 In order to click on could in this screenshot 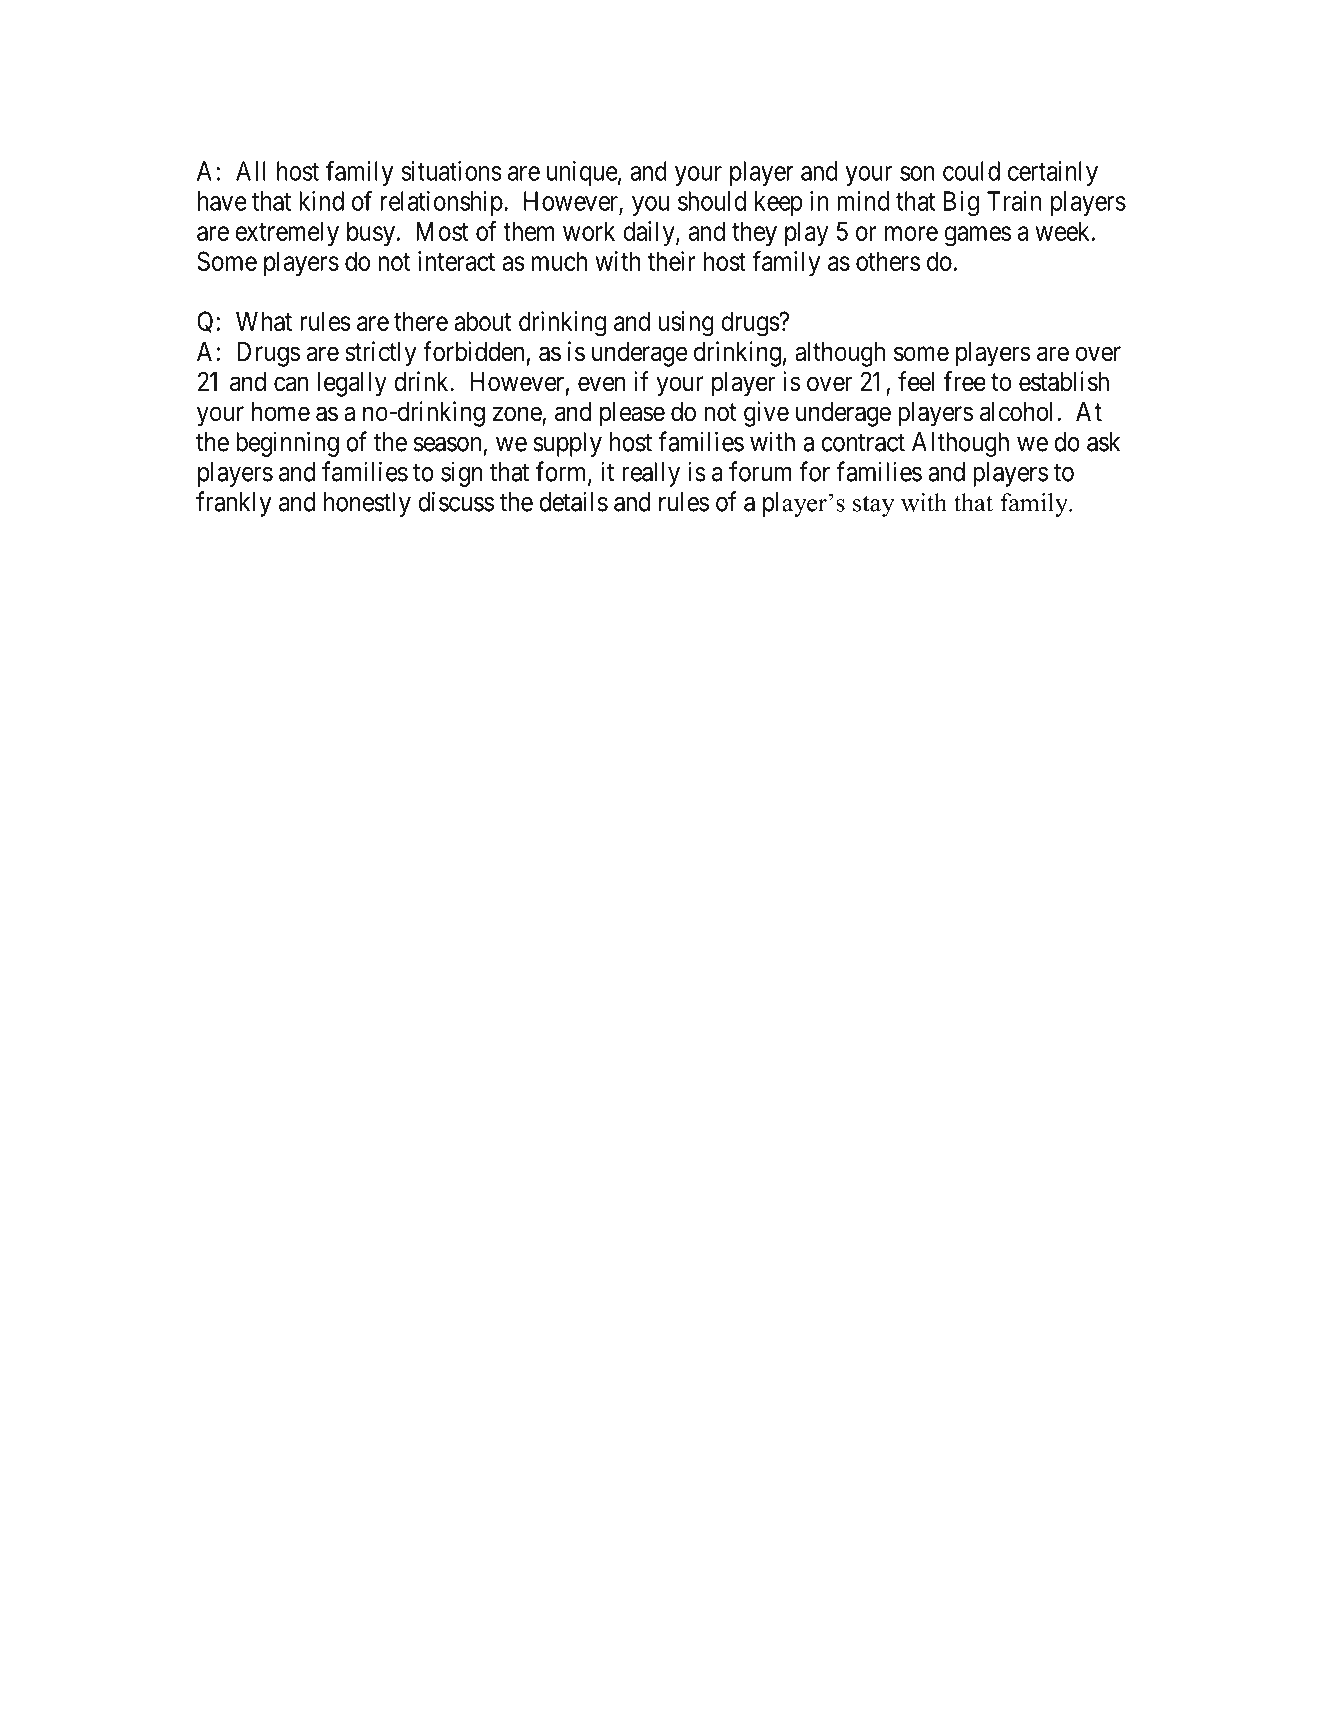, I will do `click(971, 171)`.
